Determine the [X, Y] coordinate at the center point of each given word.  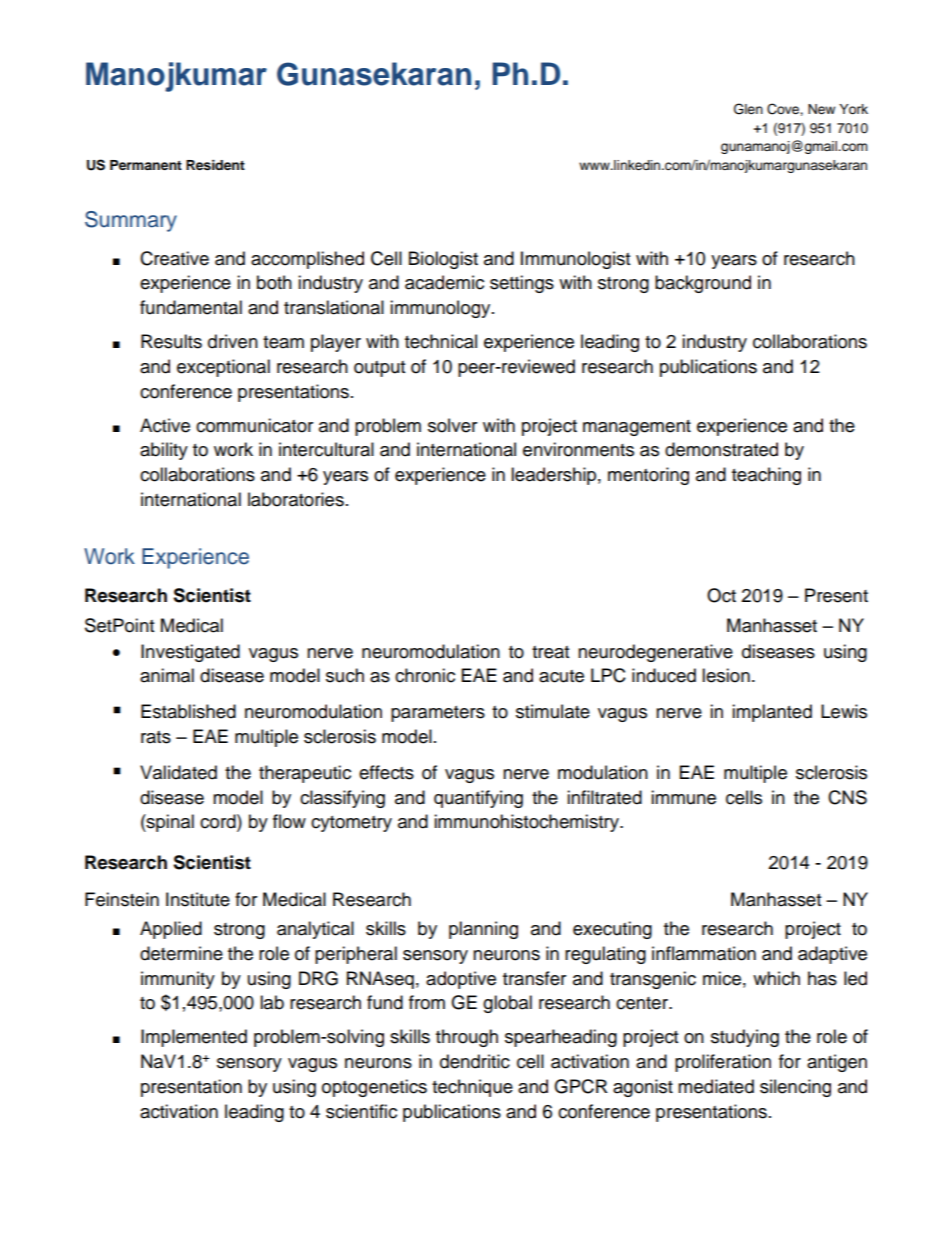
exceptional [223, 368]
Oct [721, 595]
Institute [198, 899]
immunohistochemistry [527, 823]
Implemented [194, 1038]
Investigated [190, 653]
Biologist [443, 260]
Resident [215, 165]
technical [441, 341]
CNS [847, 797]
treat [550, 652]
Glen [748, 109]
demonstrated [721, 449]
